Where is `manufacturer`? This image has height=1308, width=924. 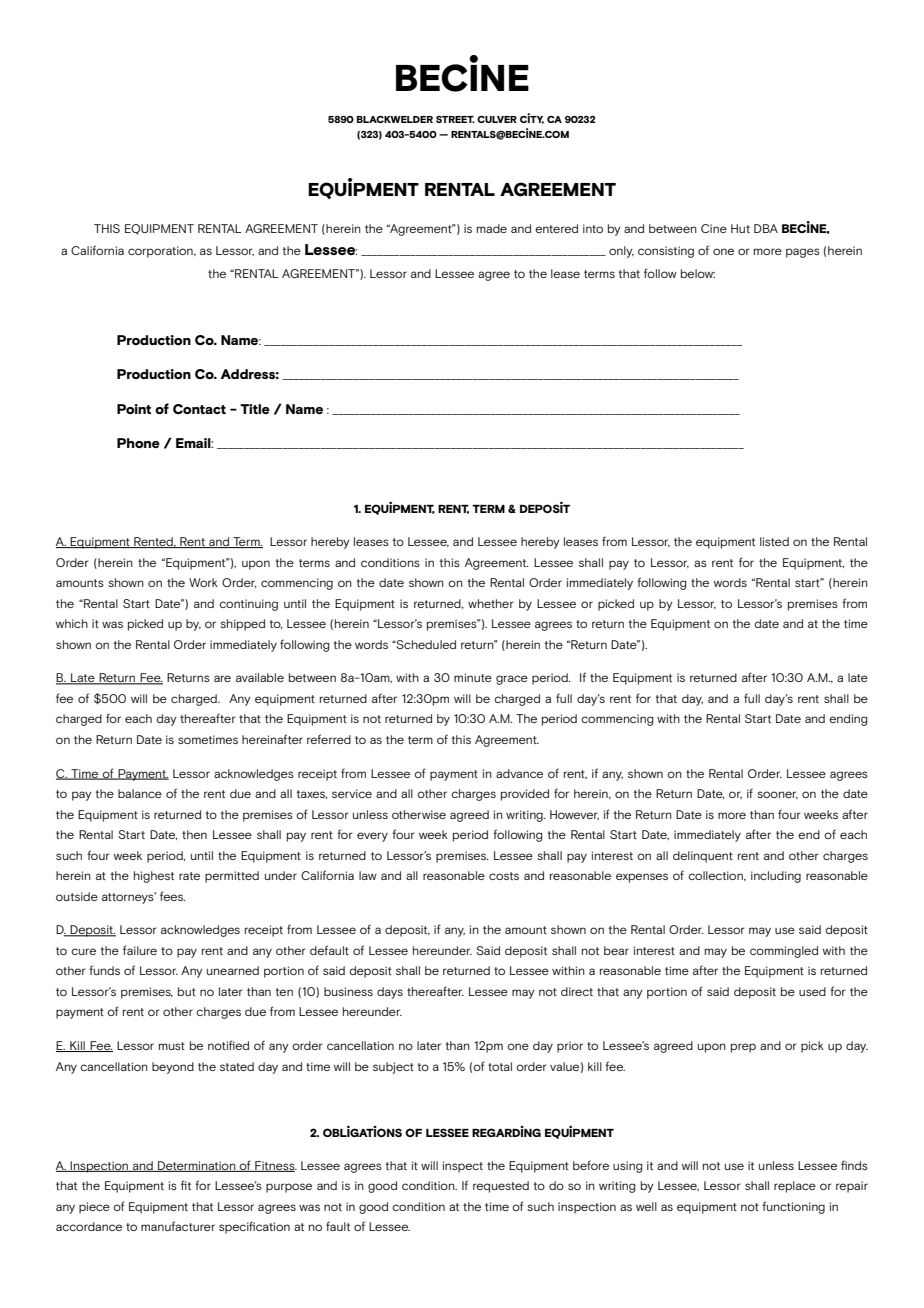
manufacturer is located at coordinates (178, 1226).
